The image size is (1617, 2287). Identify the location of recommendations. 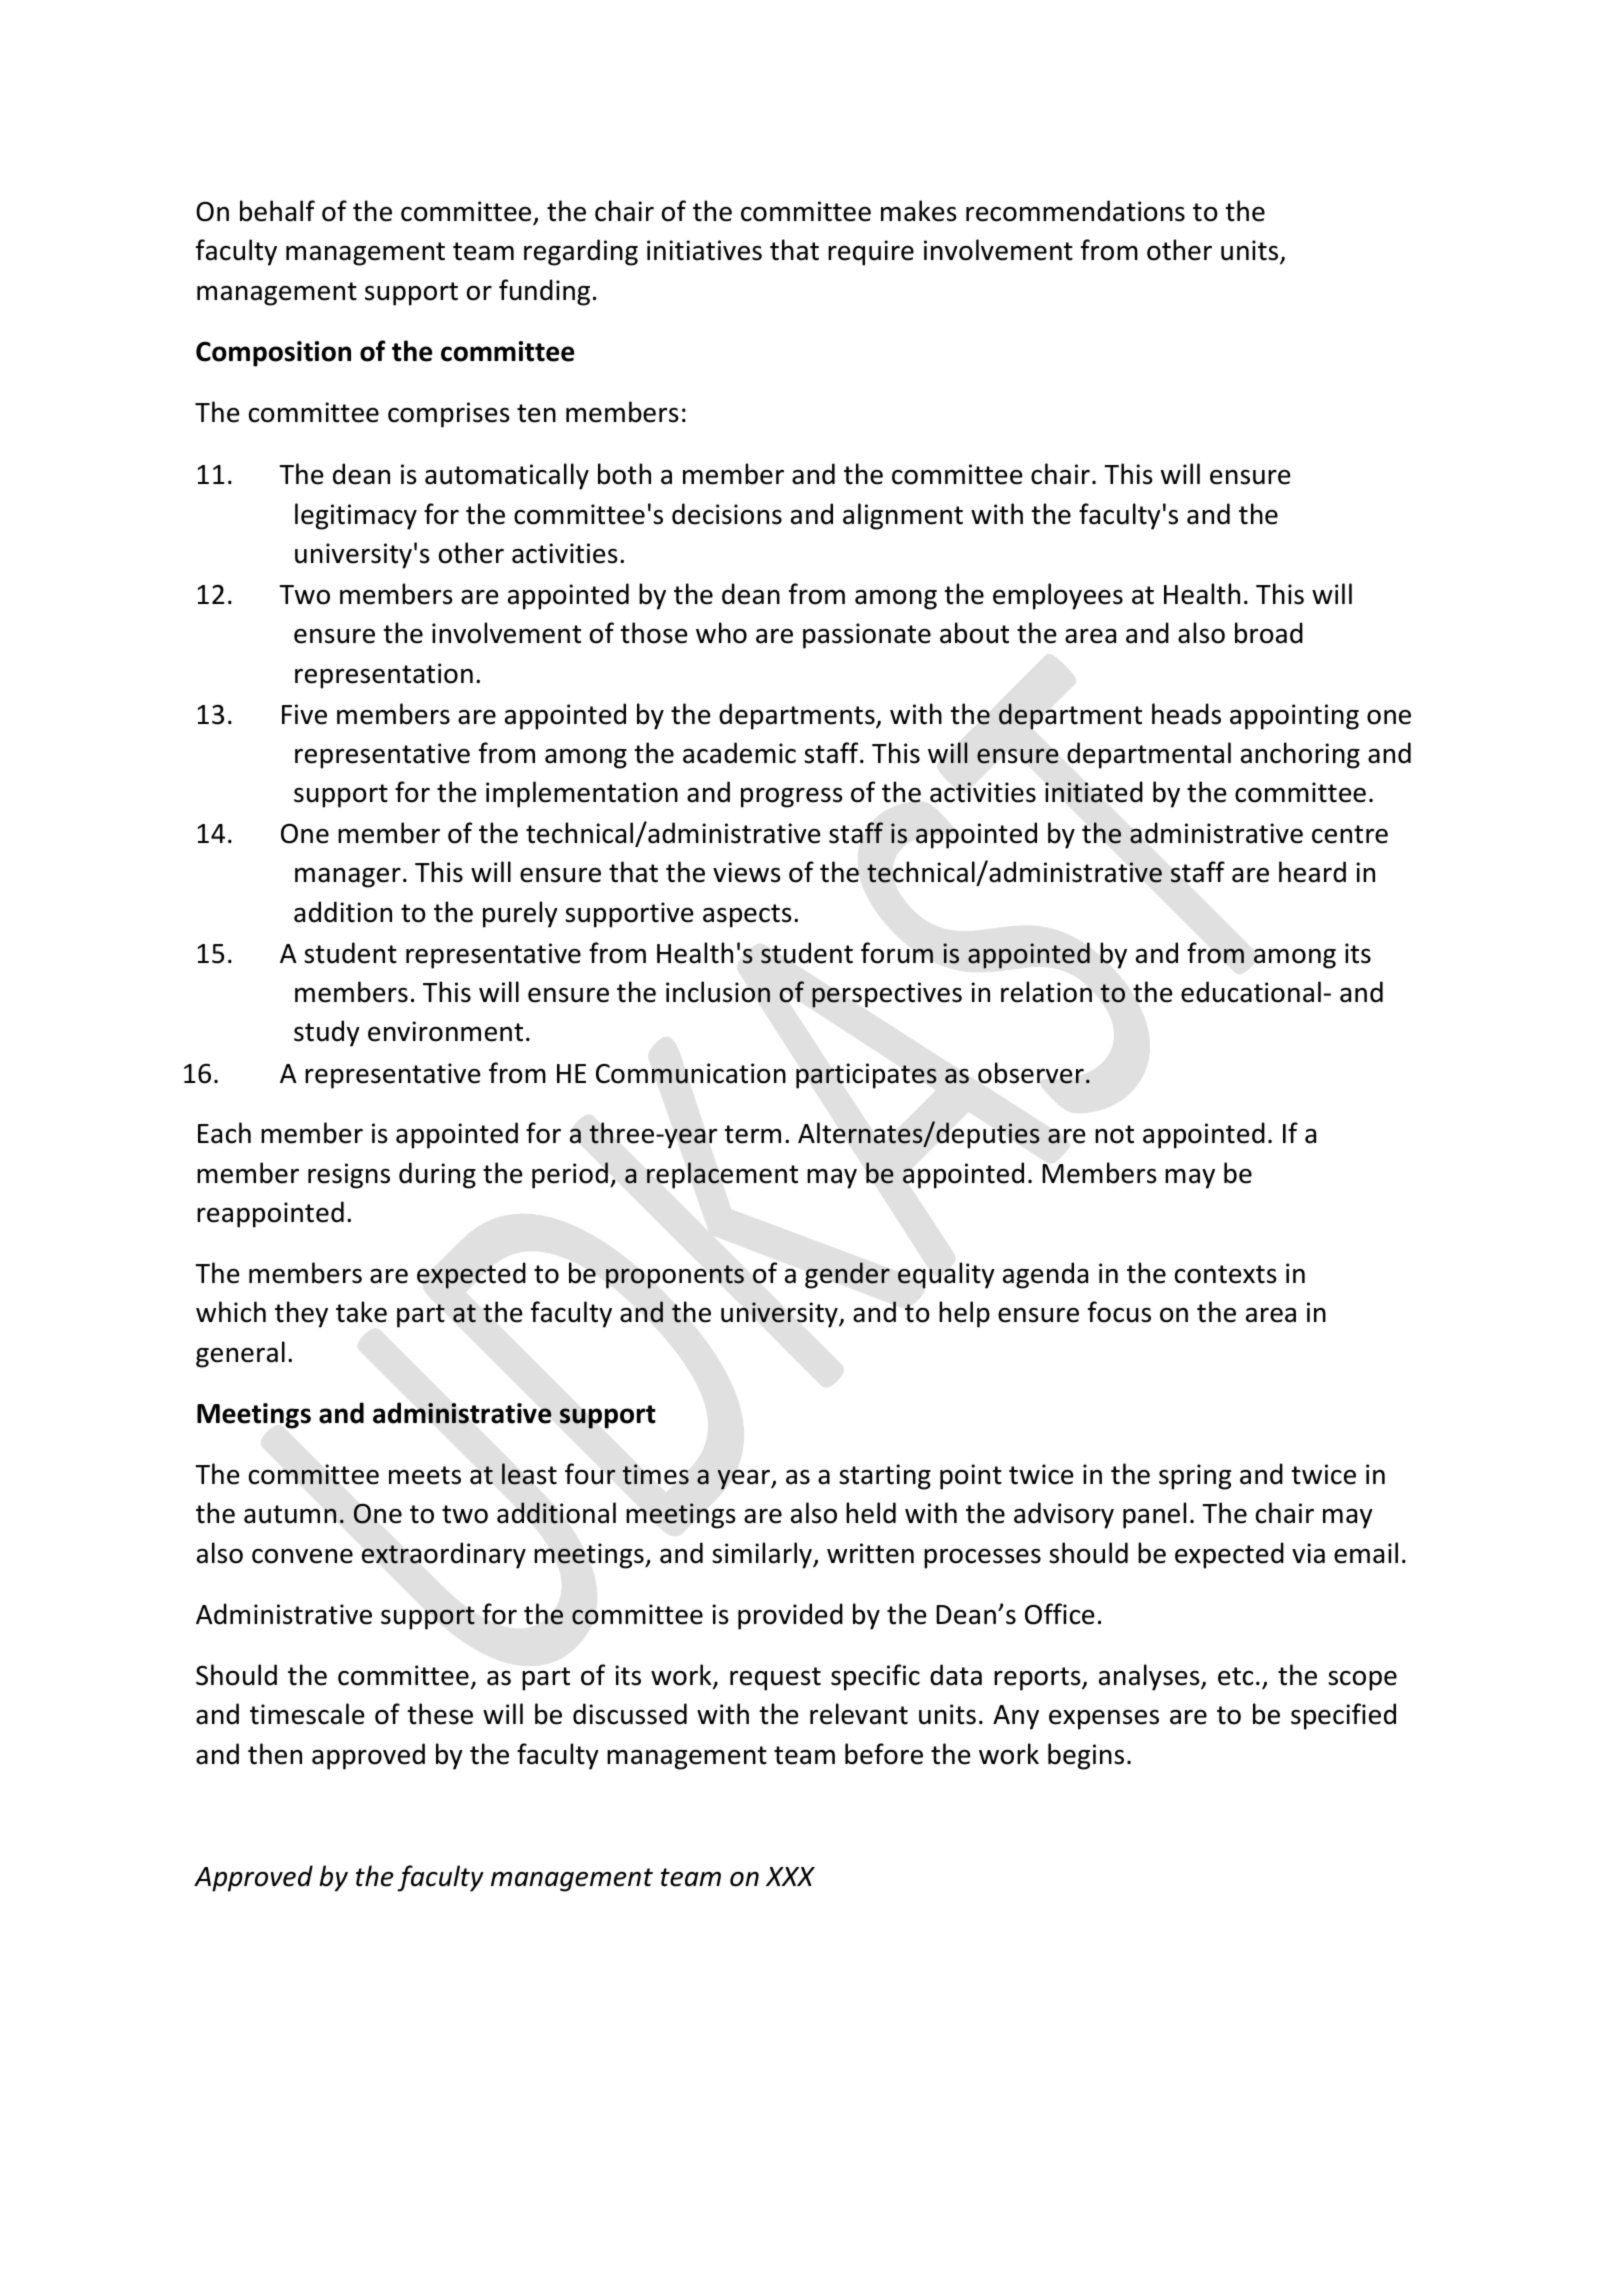
(1075, 211).
